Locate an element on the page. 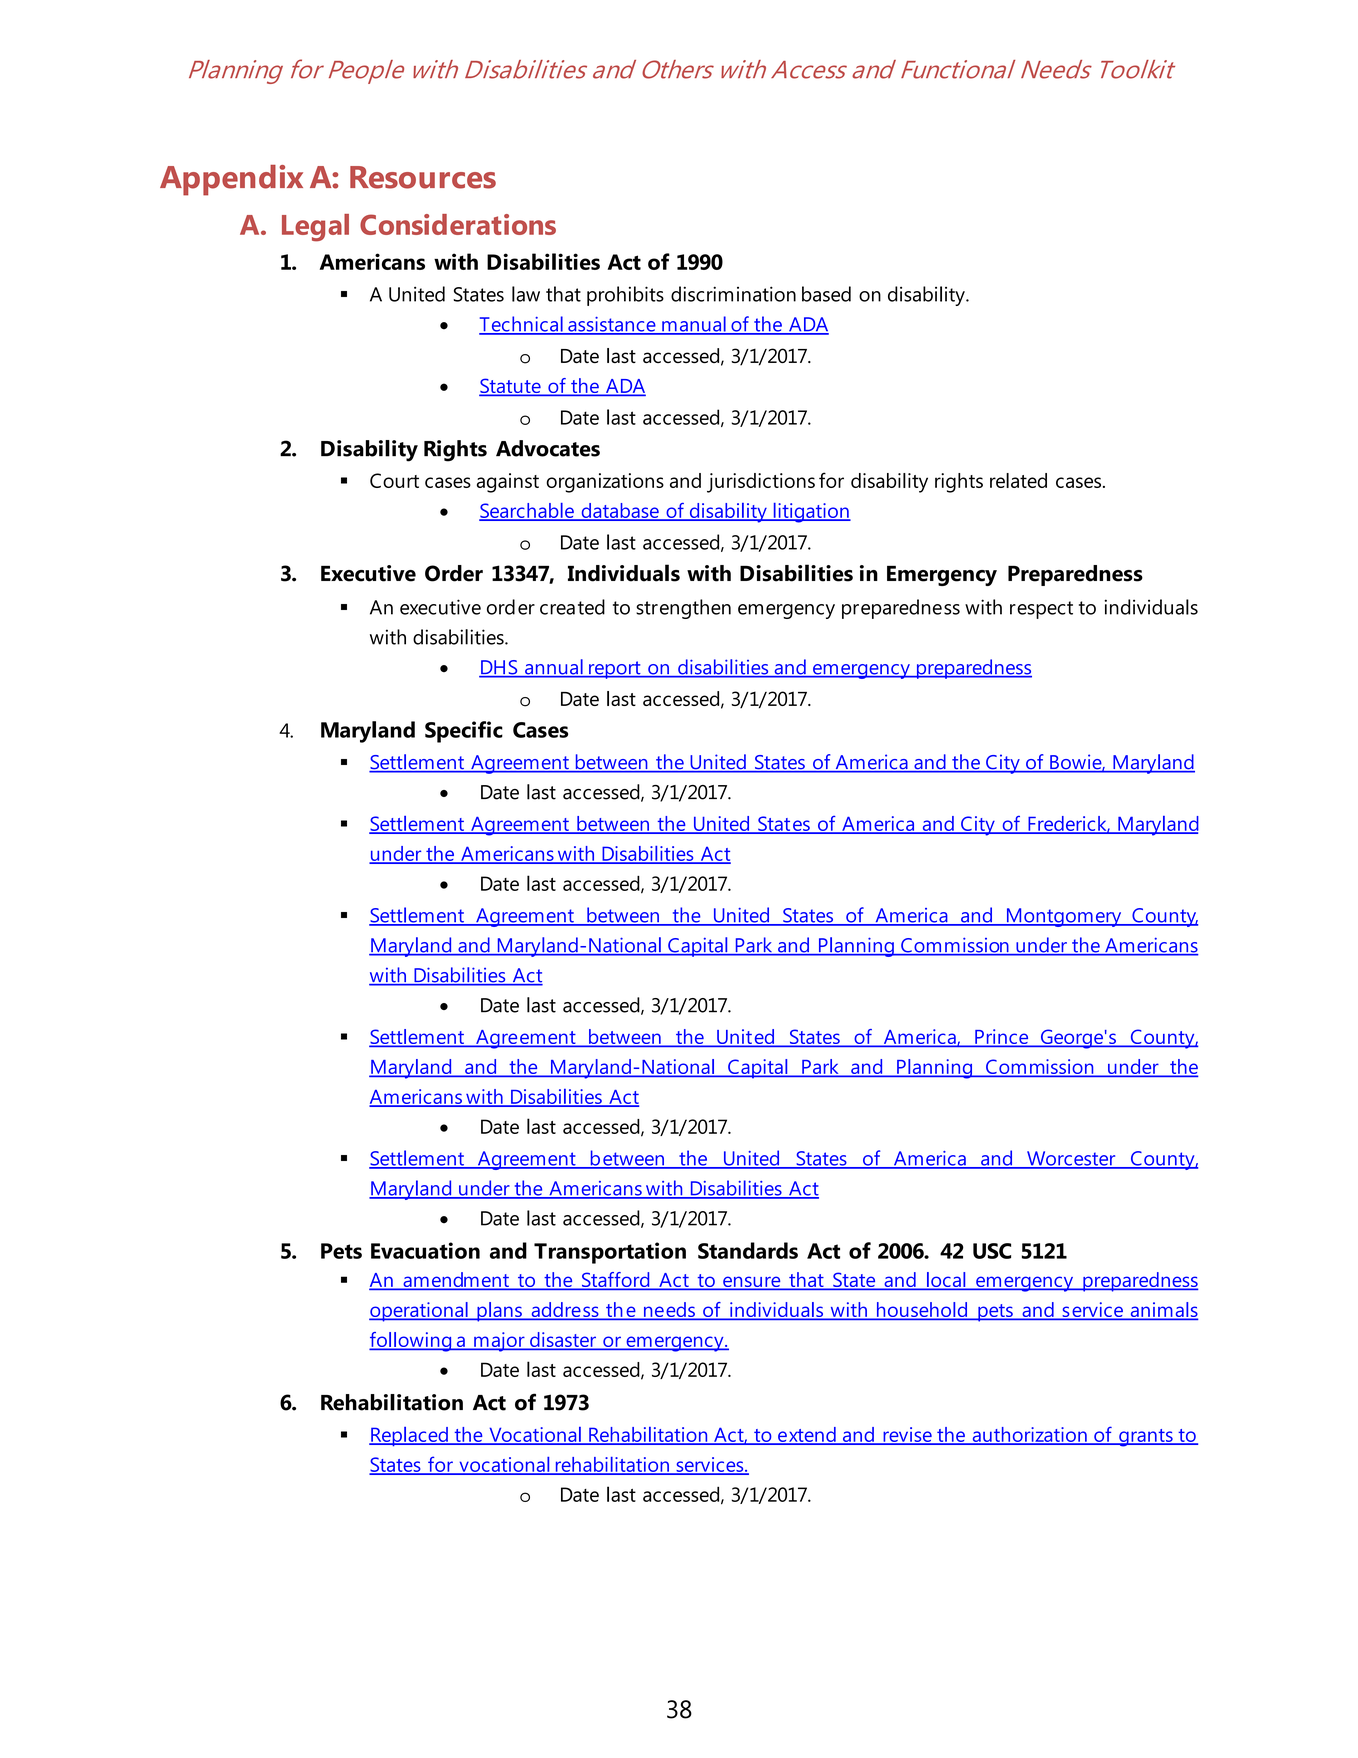  Montgomery is located at coordinates (1064, 917).
